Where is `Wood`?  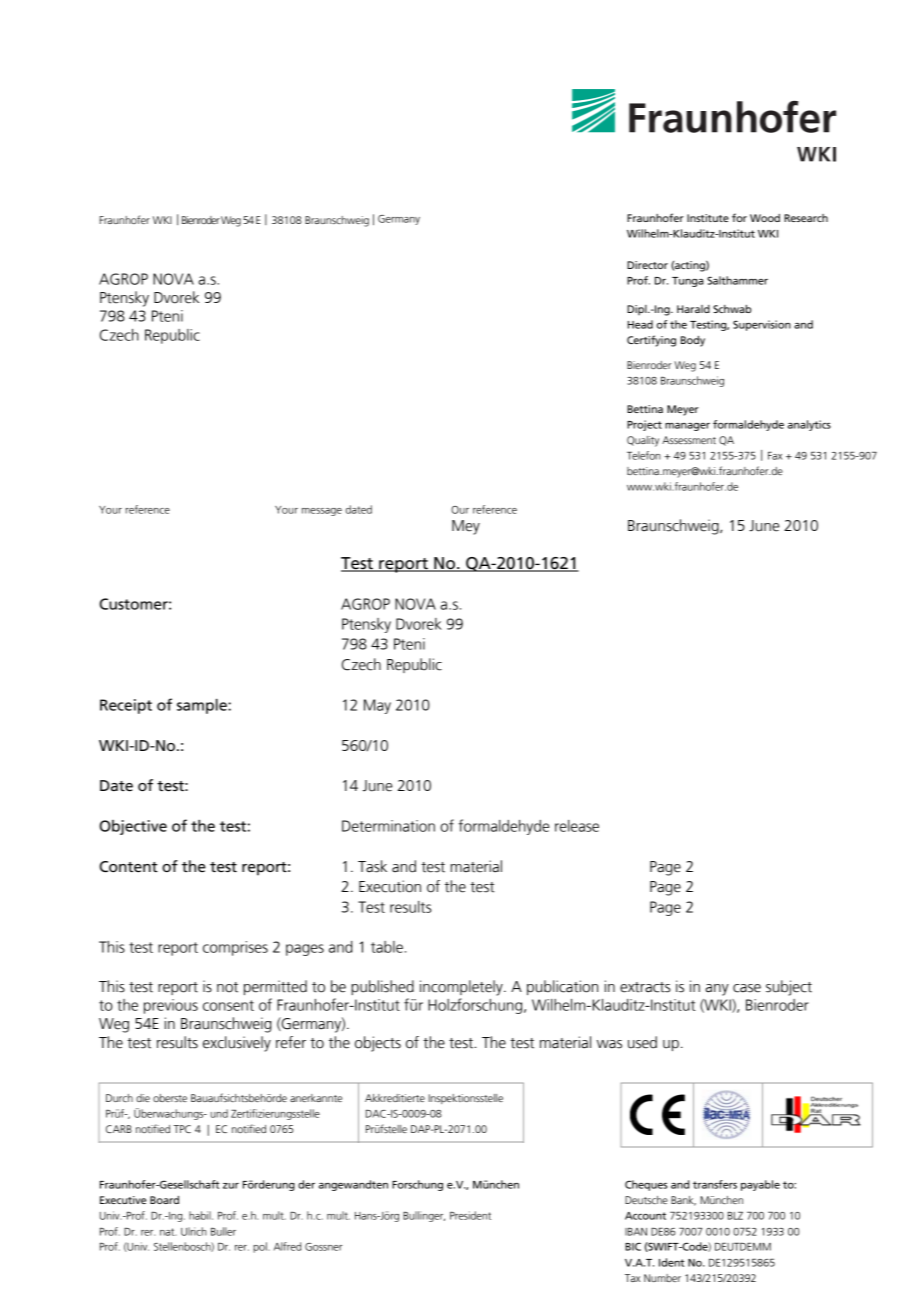
Wood is located at coordinates (765, 218).
